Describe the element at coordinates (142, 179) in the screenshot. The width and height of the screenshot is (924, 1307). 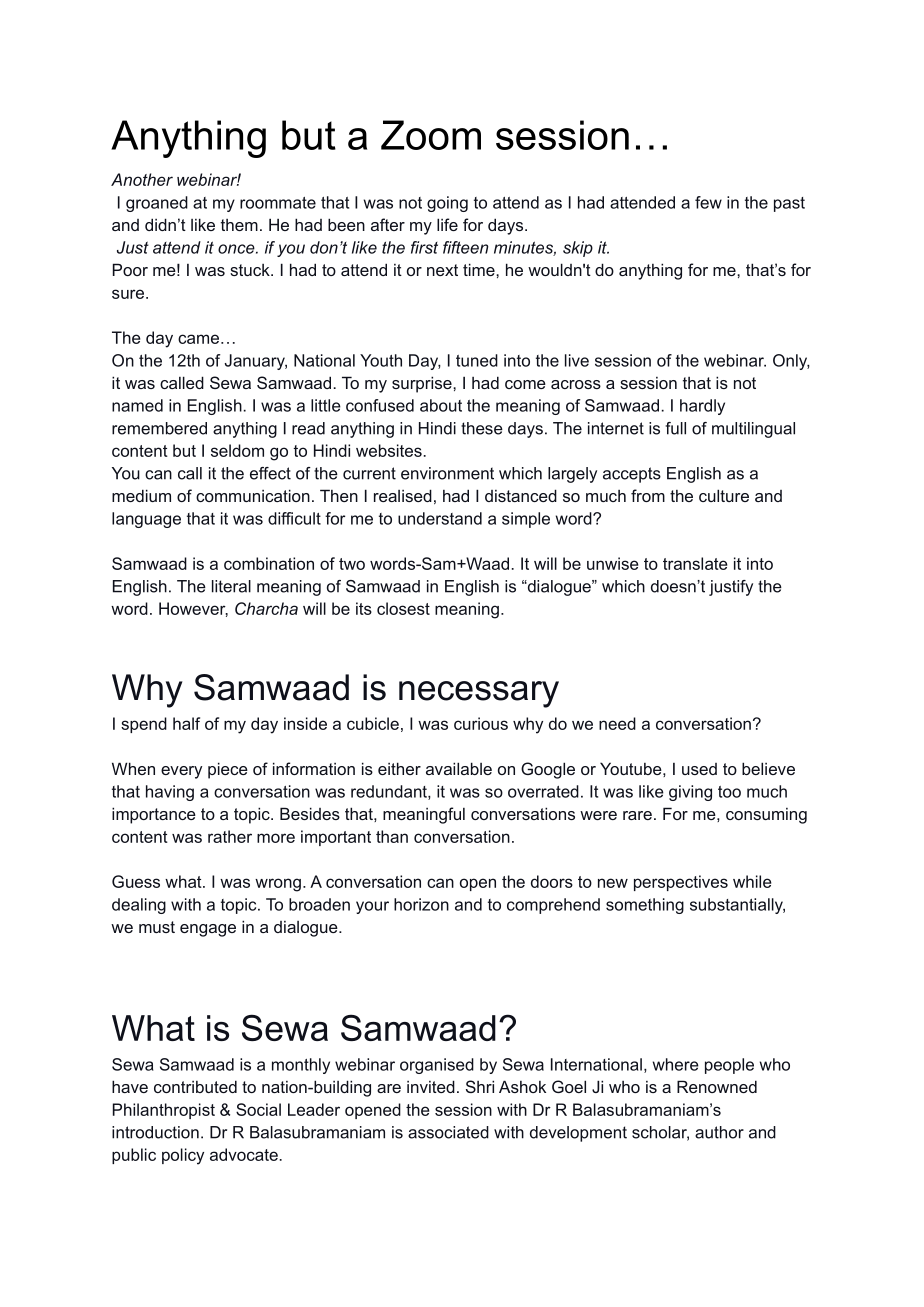
I see `Another` at that location.
